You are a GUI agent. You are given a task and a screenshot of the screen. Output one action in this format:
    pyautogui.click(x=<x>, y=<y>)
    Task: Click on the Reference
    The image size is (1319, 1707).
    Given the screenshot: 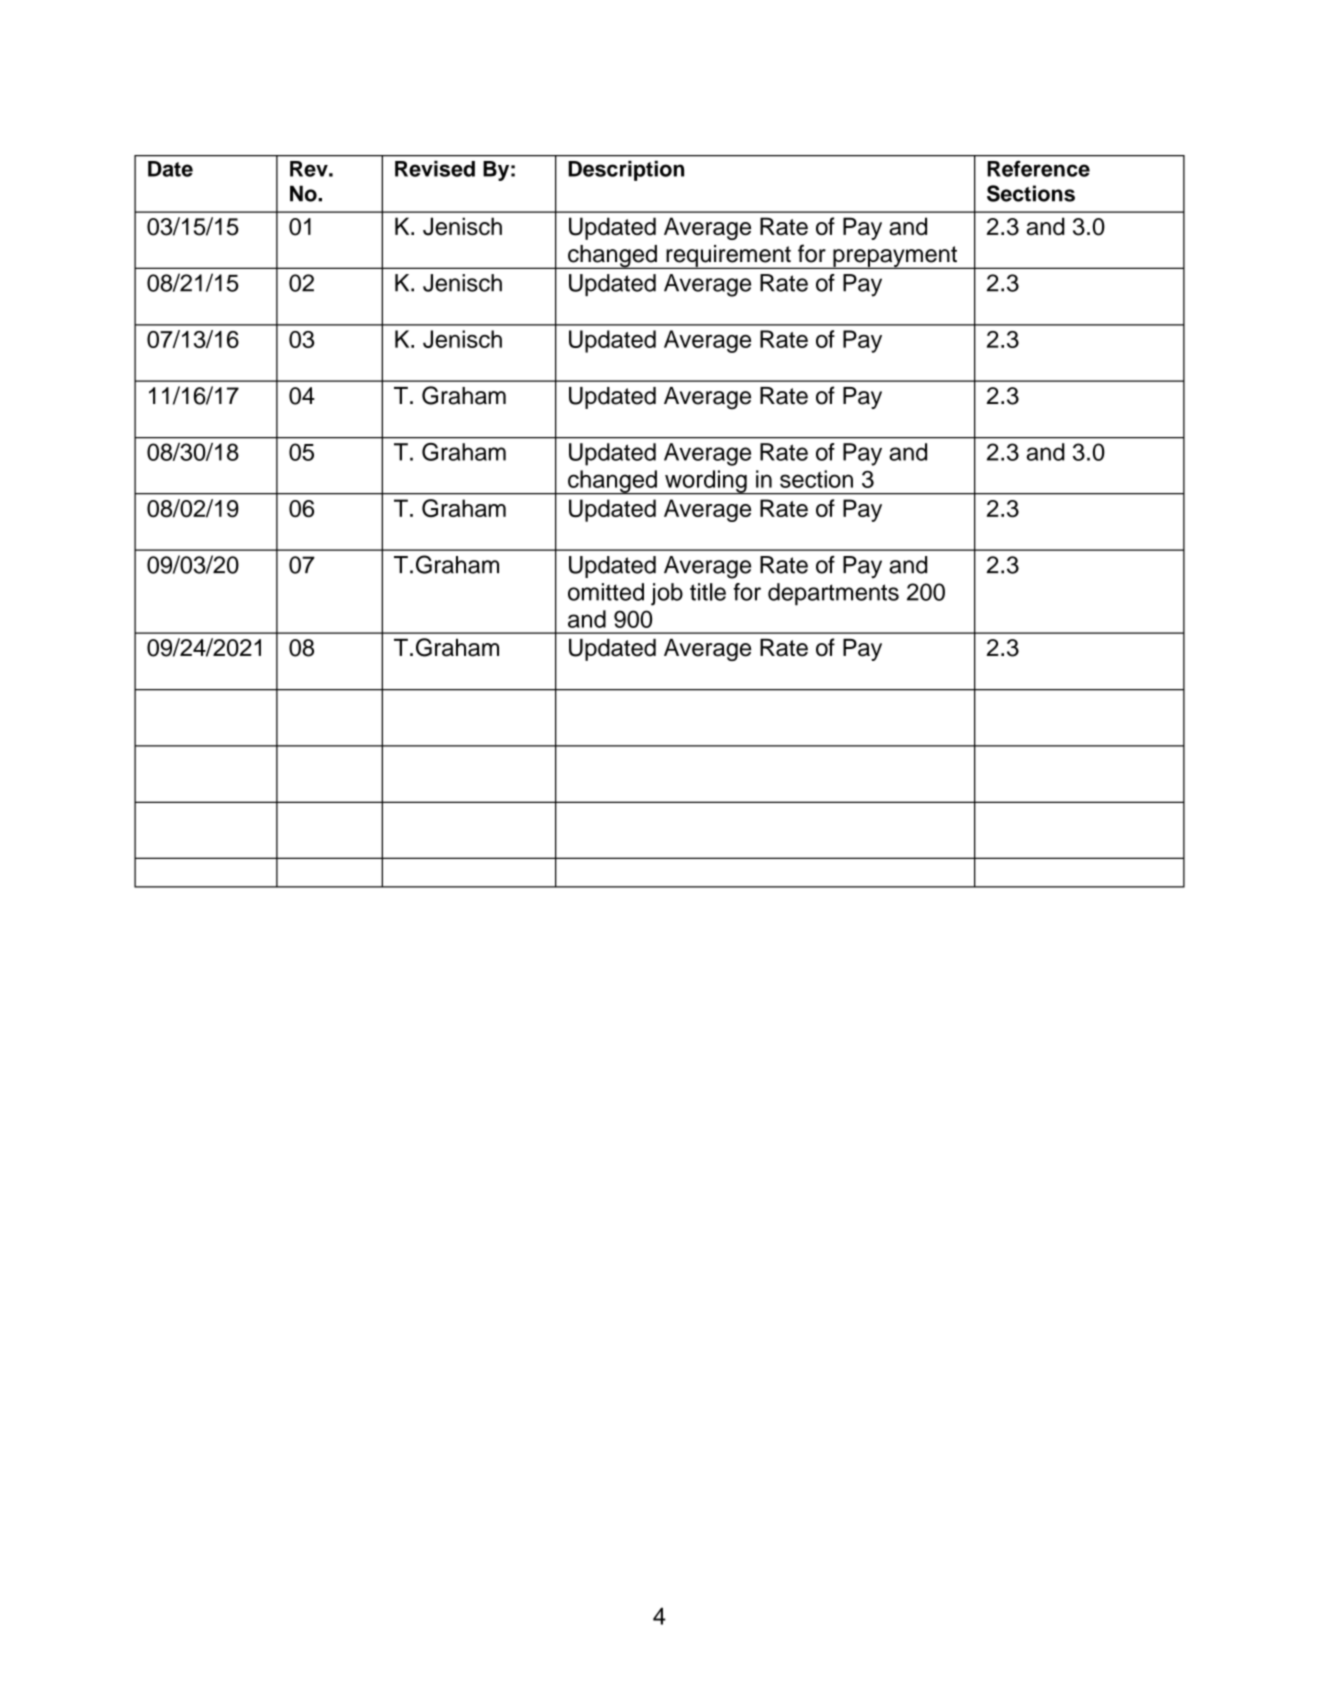 What is the action you would take?
    pyautogui.click(x=1038, y=168)
